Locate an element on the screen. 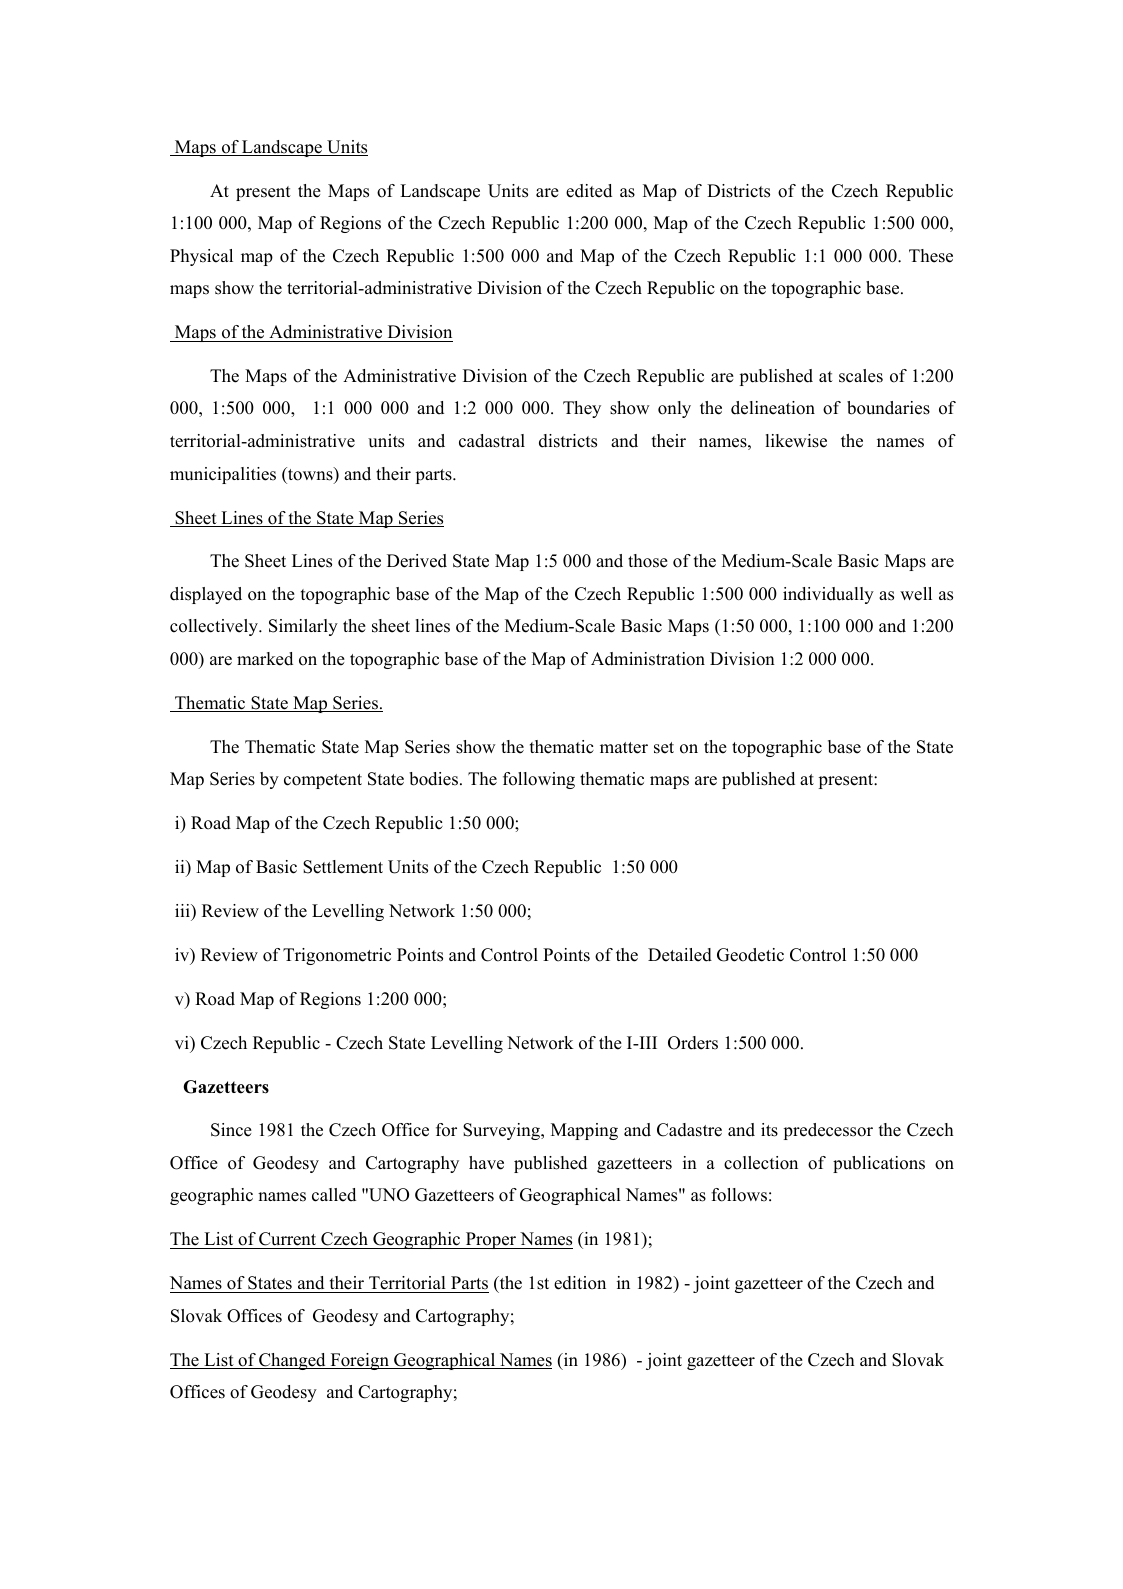  municipalities is located at coordinates (223, 475).
